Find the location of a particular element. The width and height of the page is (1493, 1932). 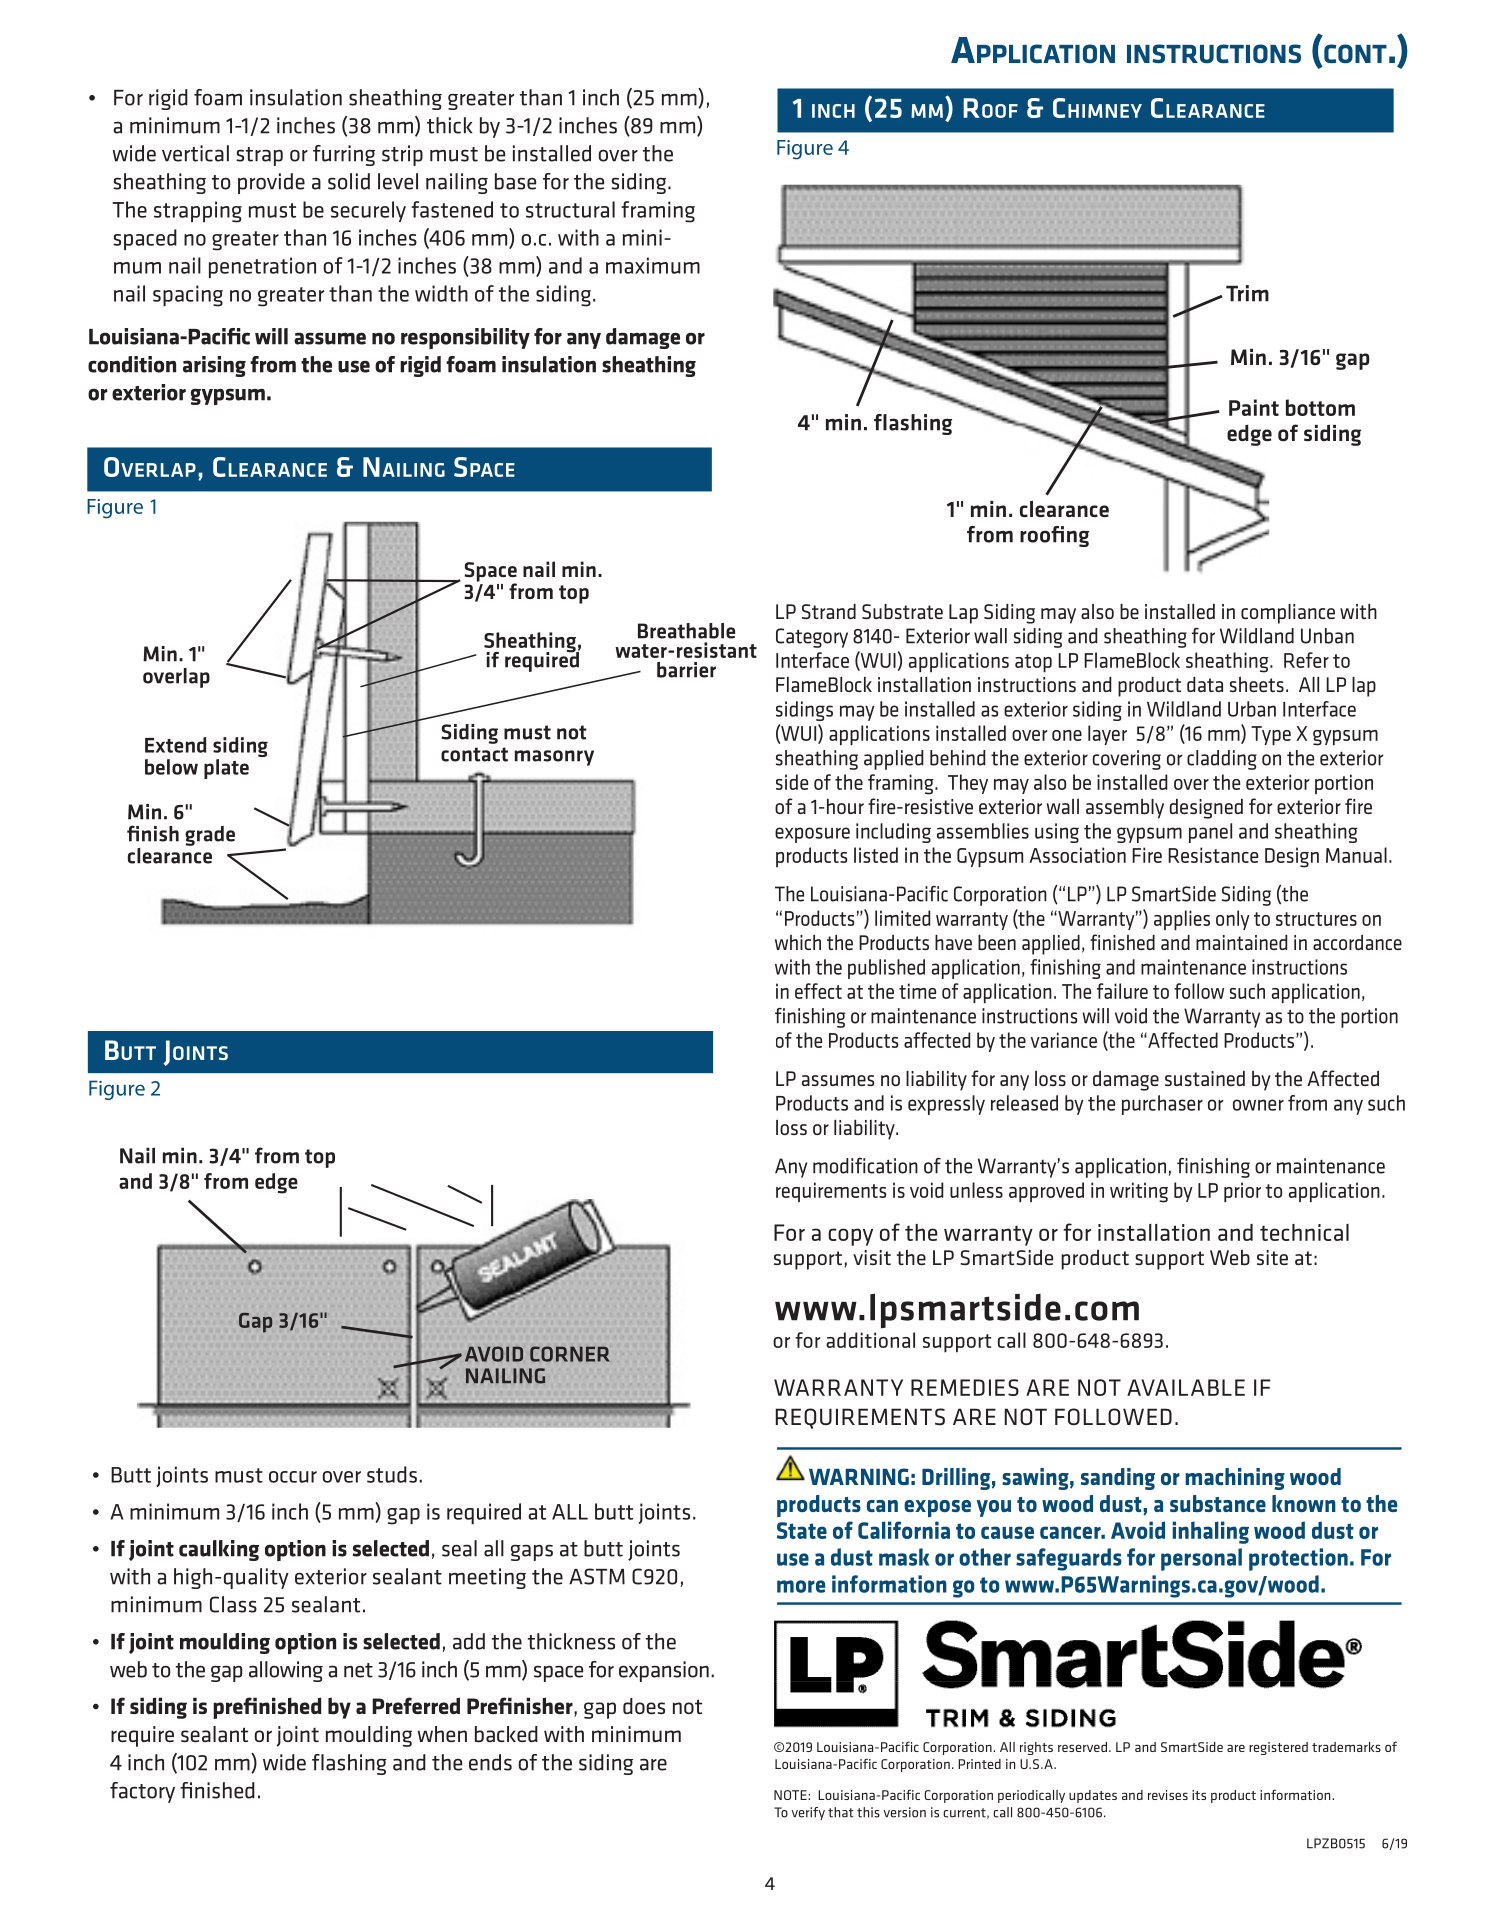

maximum is located at coordinates (653, 265).
